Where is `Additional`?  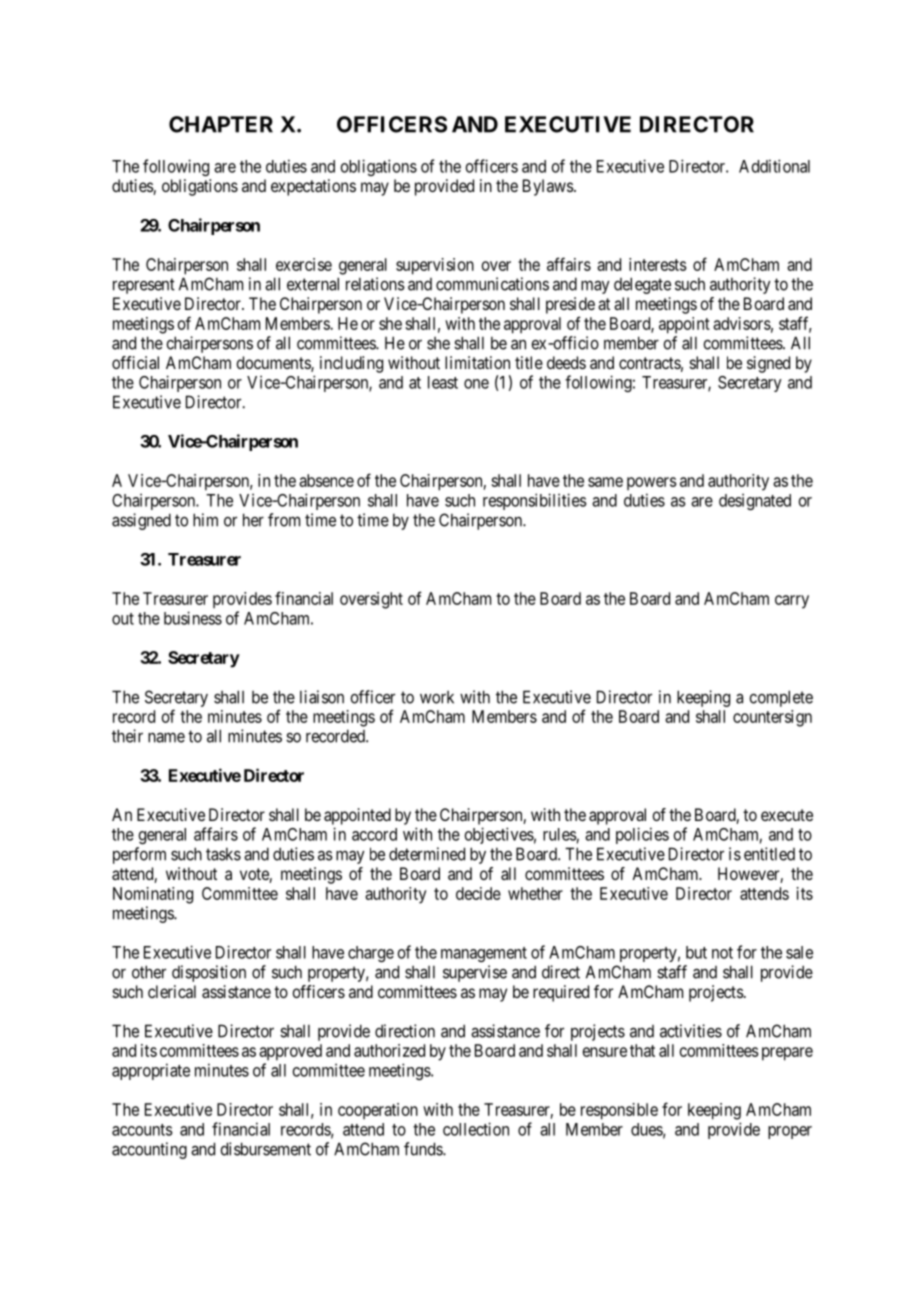 Additional is located at coordinates (774, 166).
